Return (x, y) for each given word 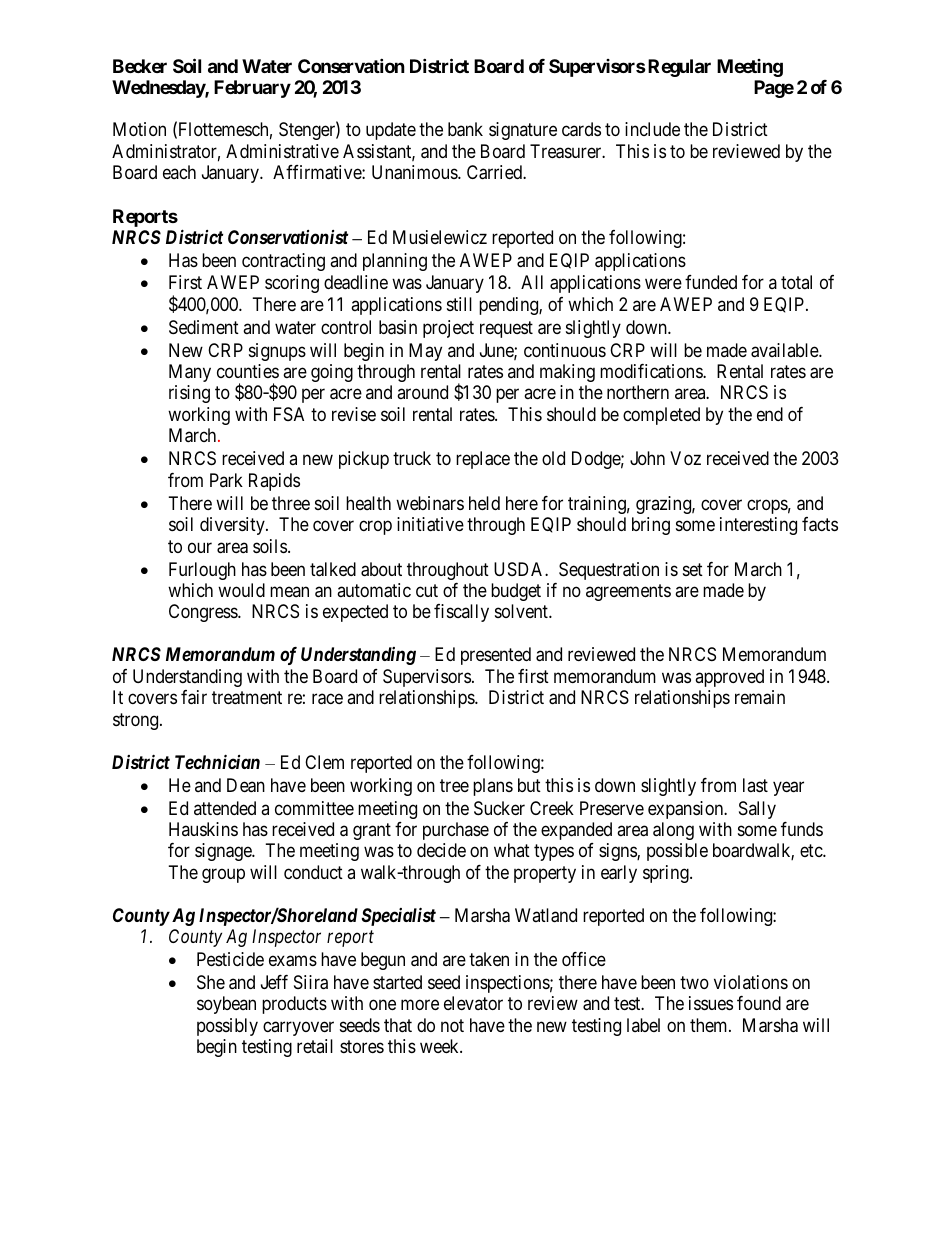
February (252, 89)
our (200, 547)
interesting (758, 526)
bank (465, 129)
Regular (679, 68)
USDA (520, 569)
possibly (227, 1027)
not (452, 1025)
